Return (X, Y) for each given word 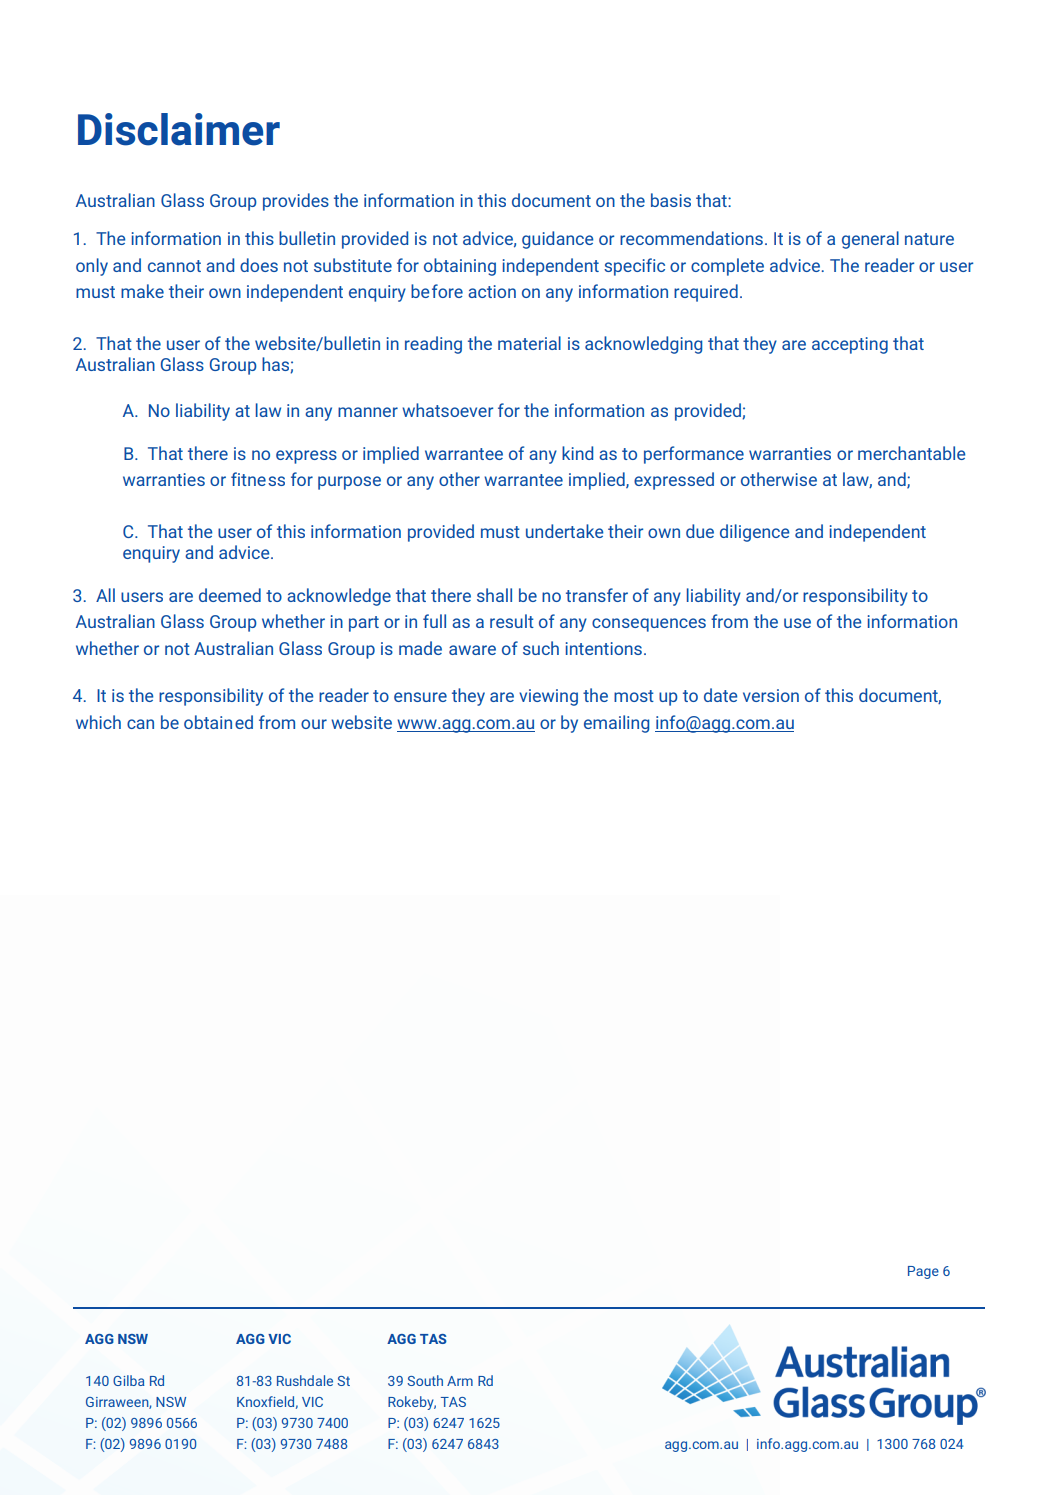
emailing (616, 724)
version (771, 695)
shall (494, 595)
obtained (218, 722)
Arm (460, 1381)
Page (923, 1272)
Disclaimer (179, 129)
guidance (557, 240)
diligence (754, 533)
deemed (230, 595)
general (870, 240)
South (425, 1380)
